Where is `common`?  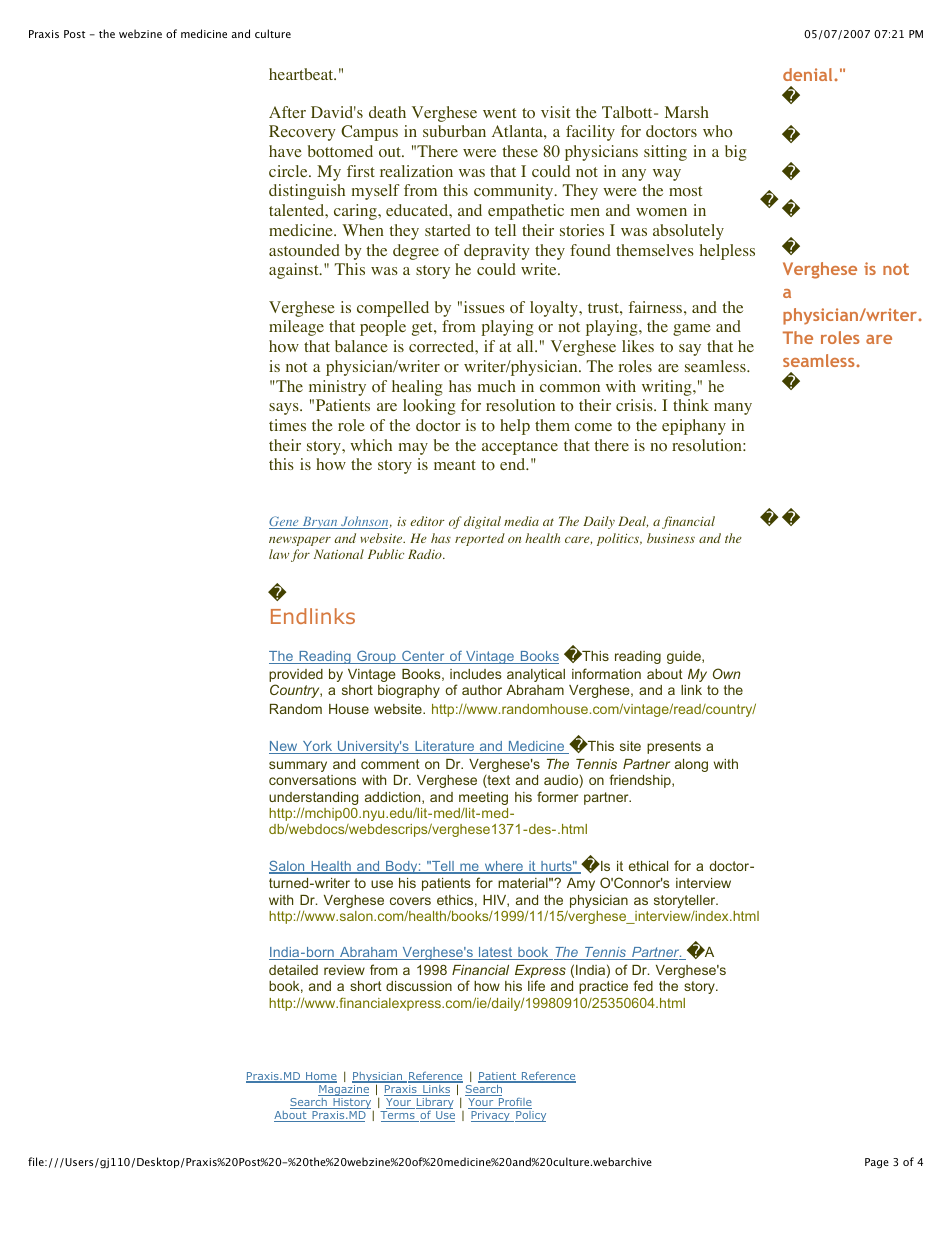
common is located at coordinates (570, 388).
